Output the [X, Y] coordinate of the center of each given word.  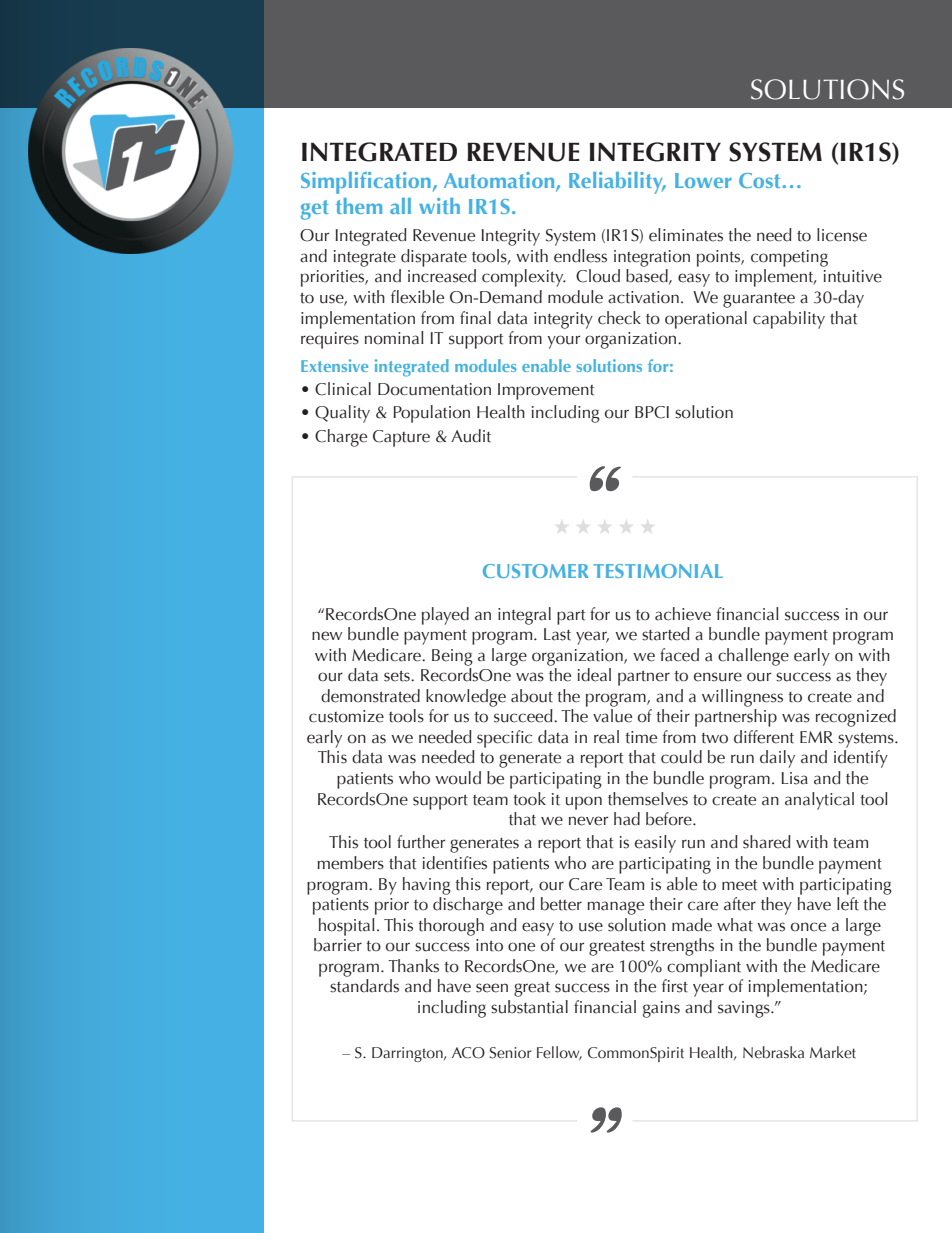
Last [557, 634]
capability [789, 320]
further [421, 842]
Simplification [366, 183]
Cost [759, 180]
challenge [753, 657]
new [327, 636]
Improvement [546, 391]
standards [364, 986]
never [588, 821]
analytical [819, 801]
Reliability [617, 183]
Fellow [559, 1053]
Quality [342, 414]
